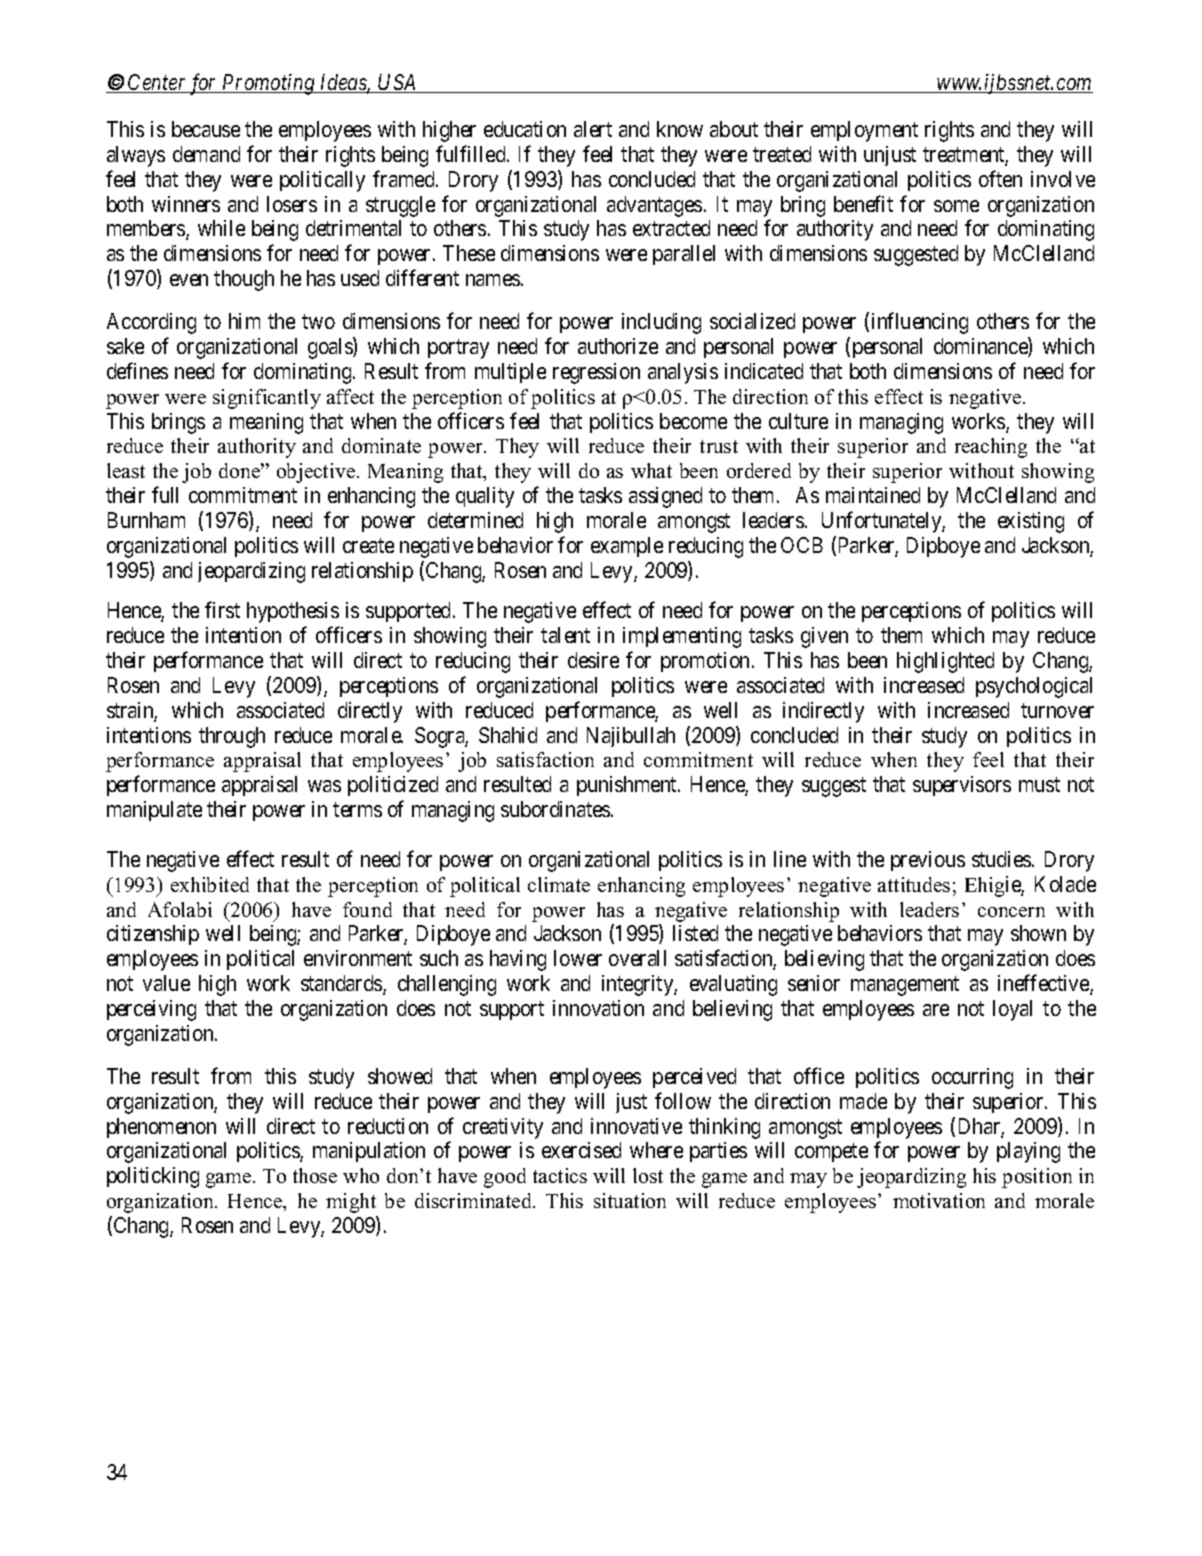 This image has width=1202, height=1556. Describe the element at coordinates (593, 660) in the image. I see `desire` at that location.
